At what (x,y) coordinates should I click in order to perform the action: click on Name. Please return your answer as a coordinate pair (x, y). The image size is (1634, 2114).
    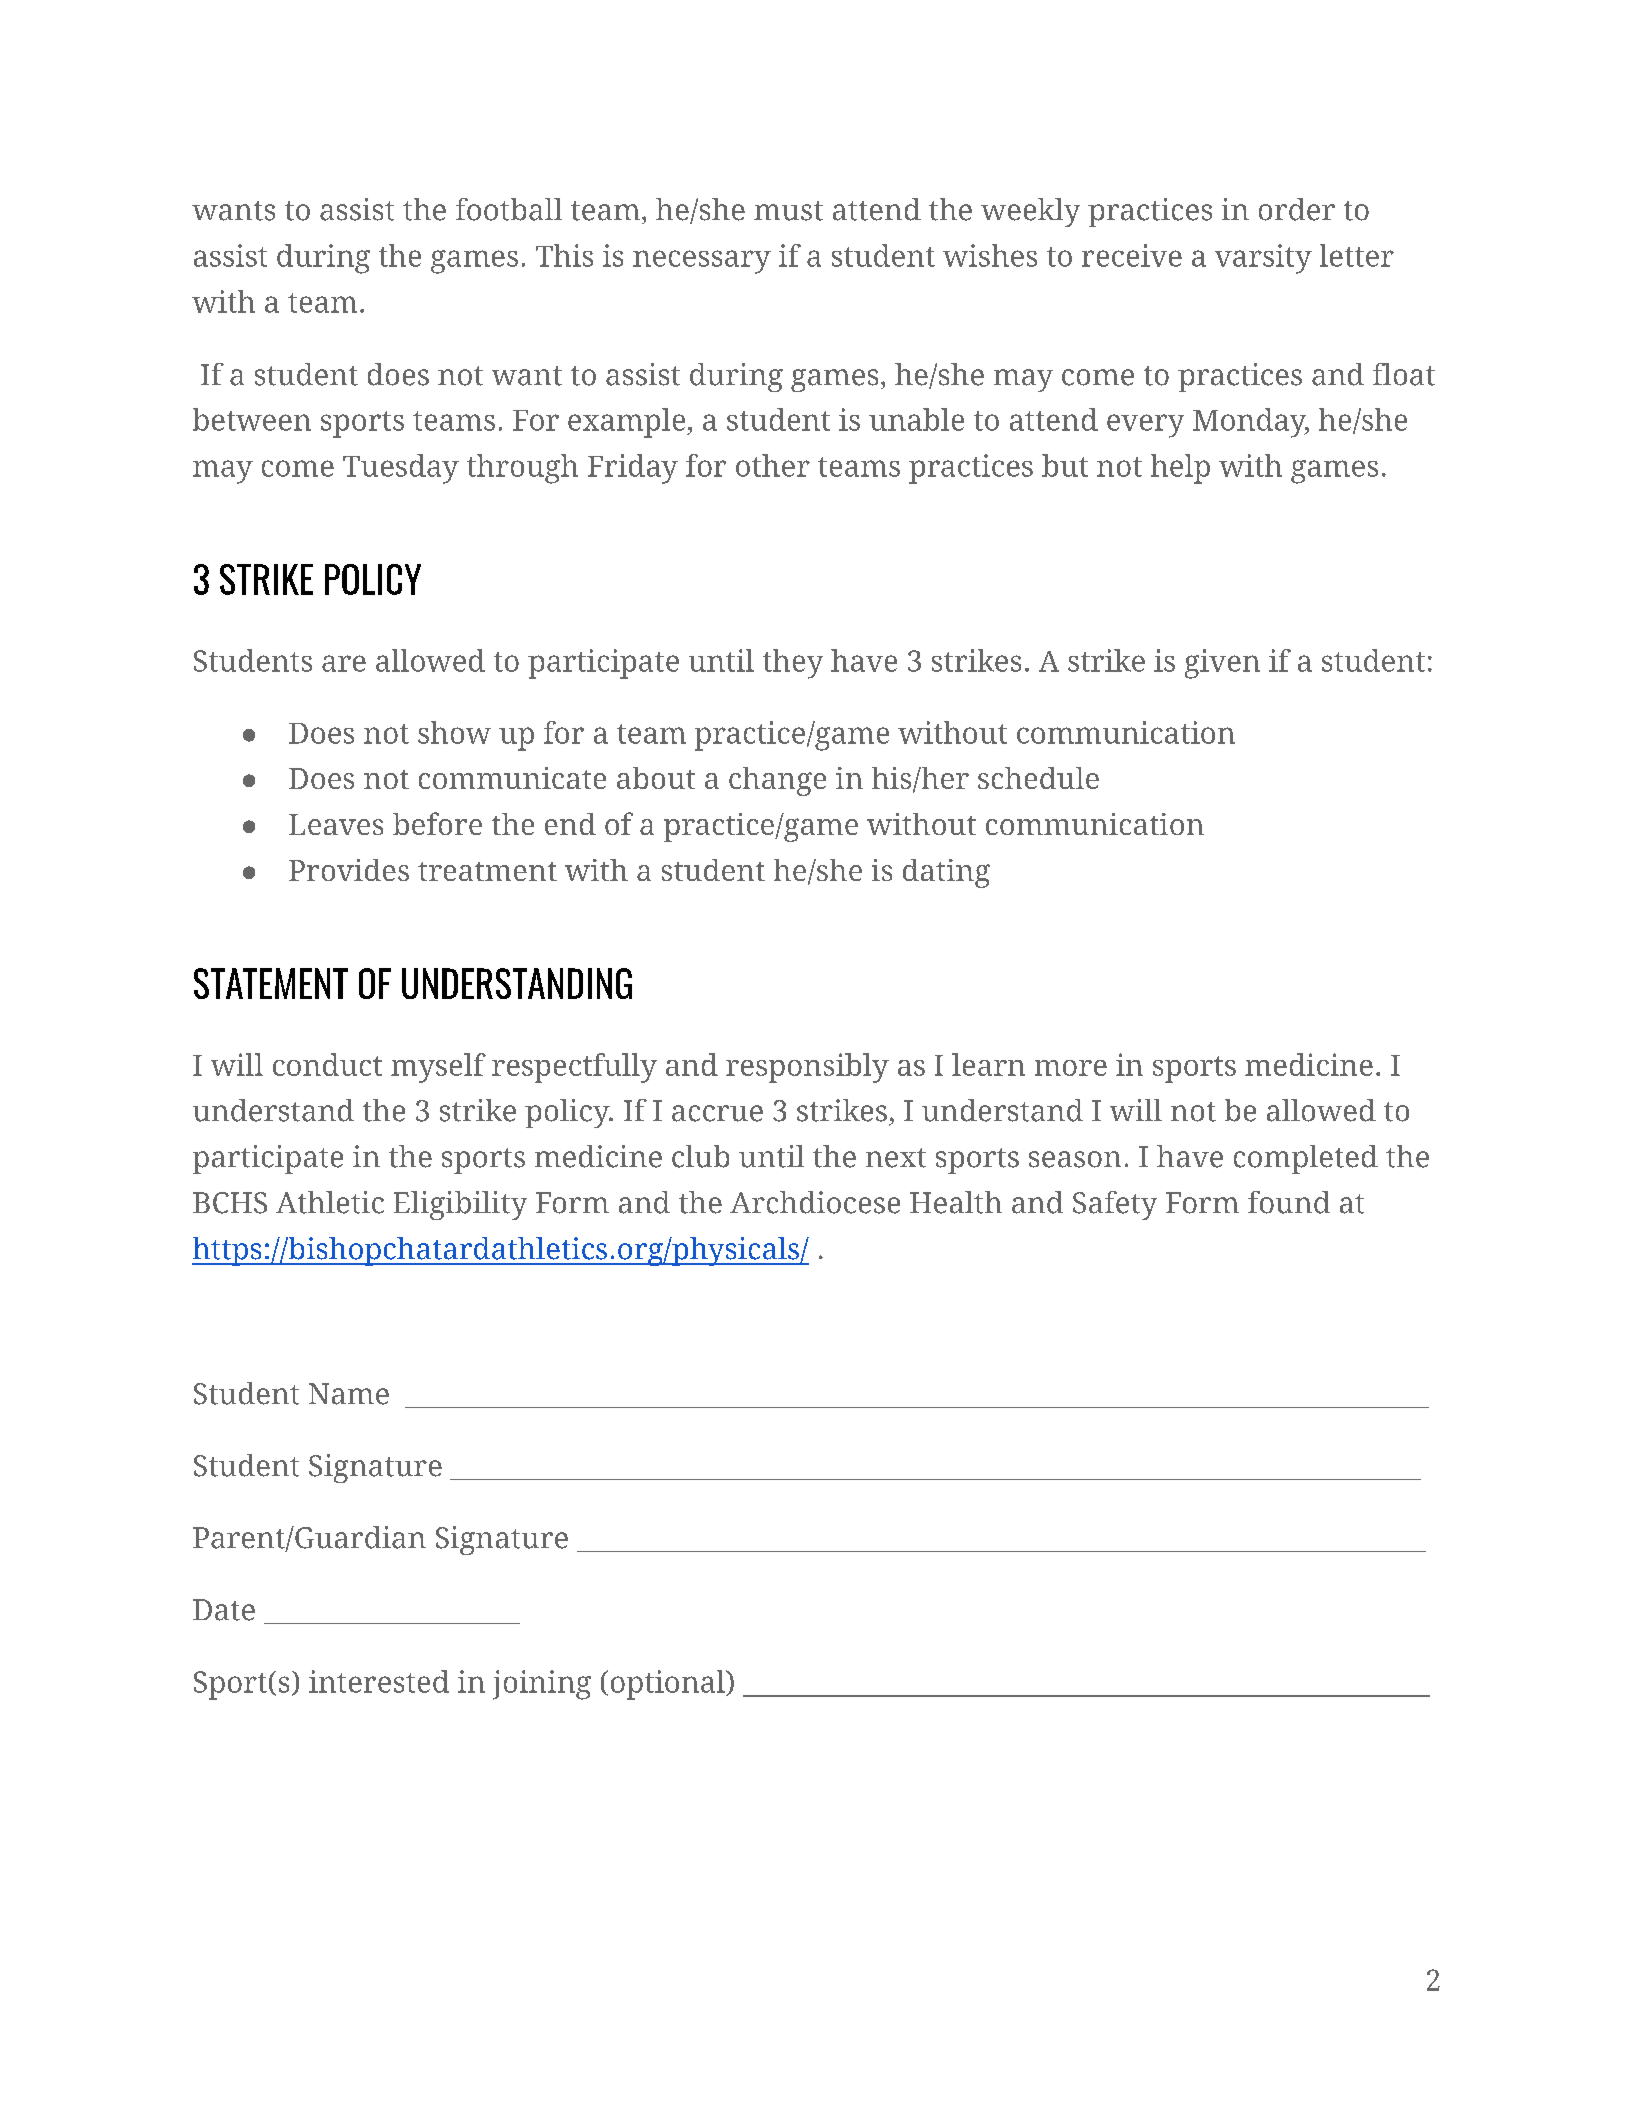
    Looking at the image, I should click on (349, 1394).
